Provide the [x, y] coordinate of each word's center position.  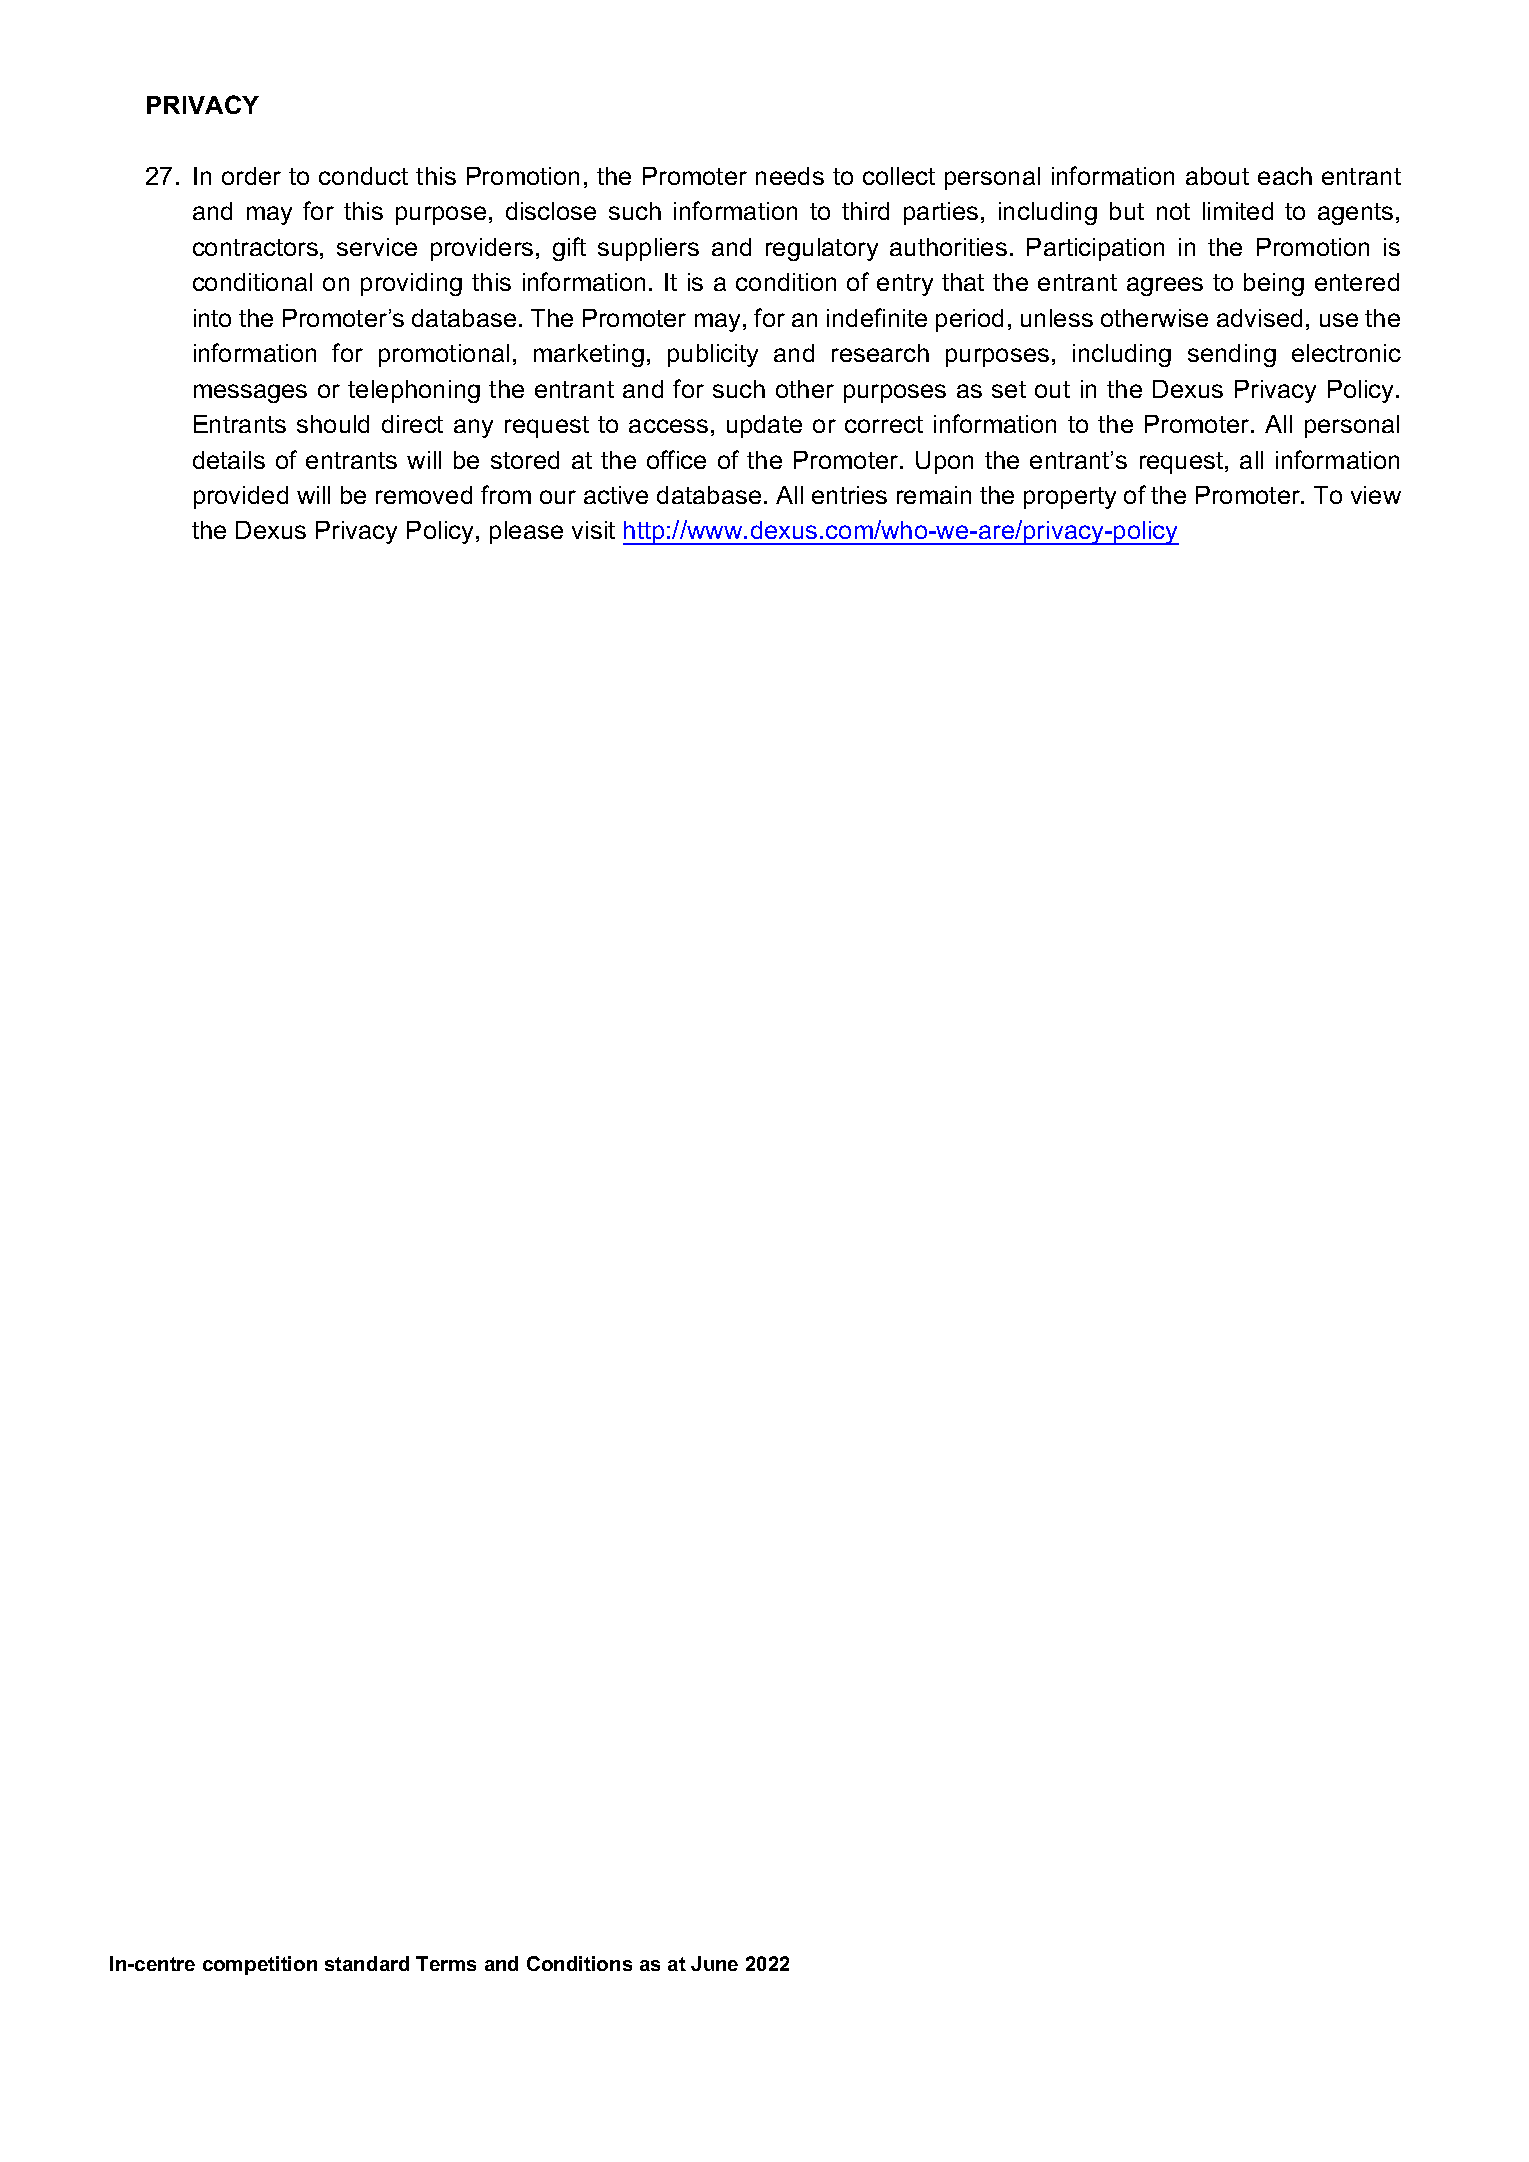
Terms [446, 1963]
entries [849, 495]
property [1070, 498]
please [526, 532]
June [714, 1963]
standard [367, 1963]
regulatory [822, 249]
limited [1238, 211]
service [377, 247]
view [1376, 495]
